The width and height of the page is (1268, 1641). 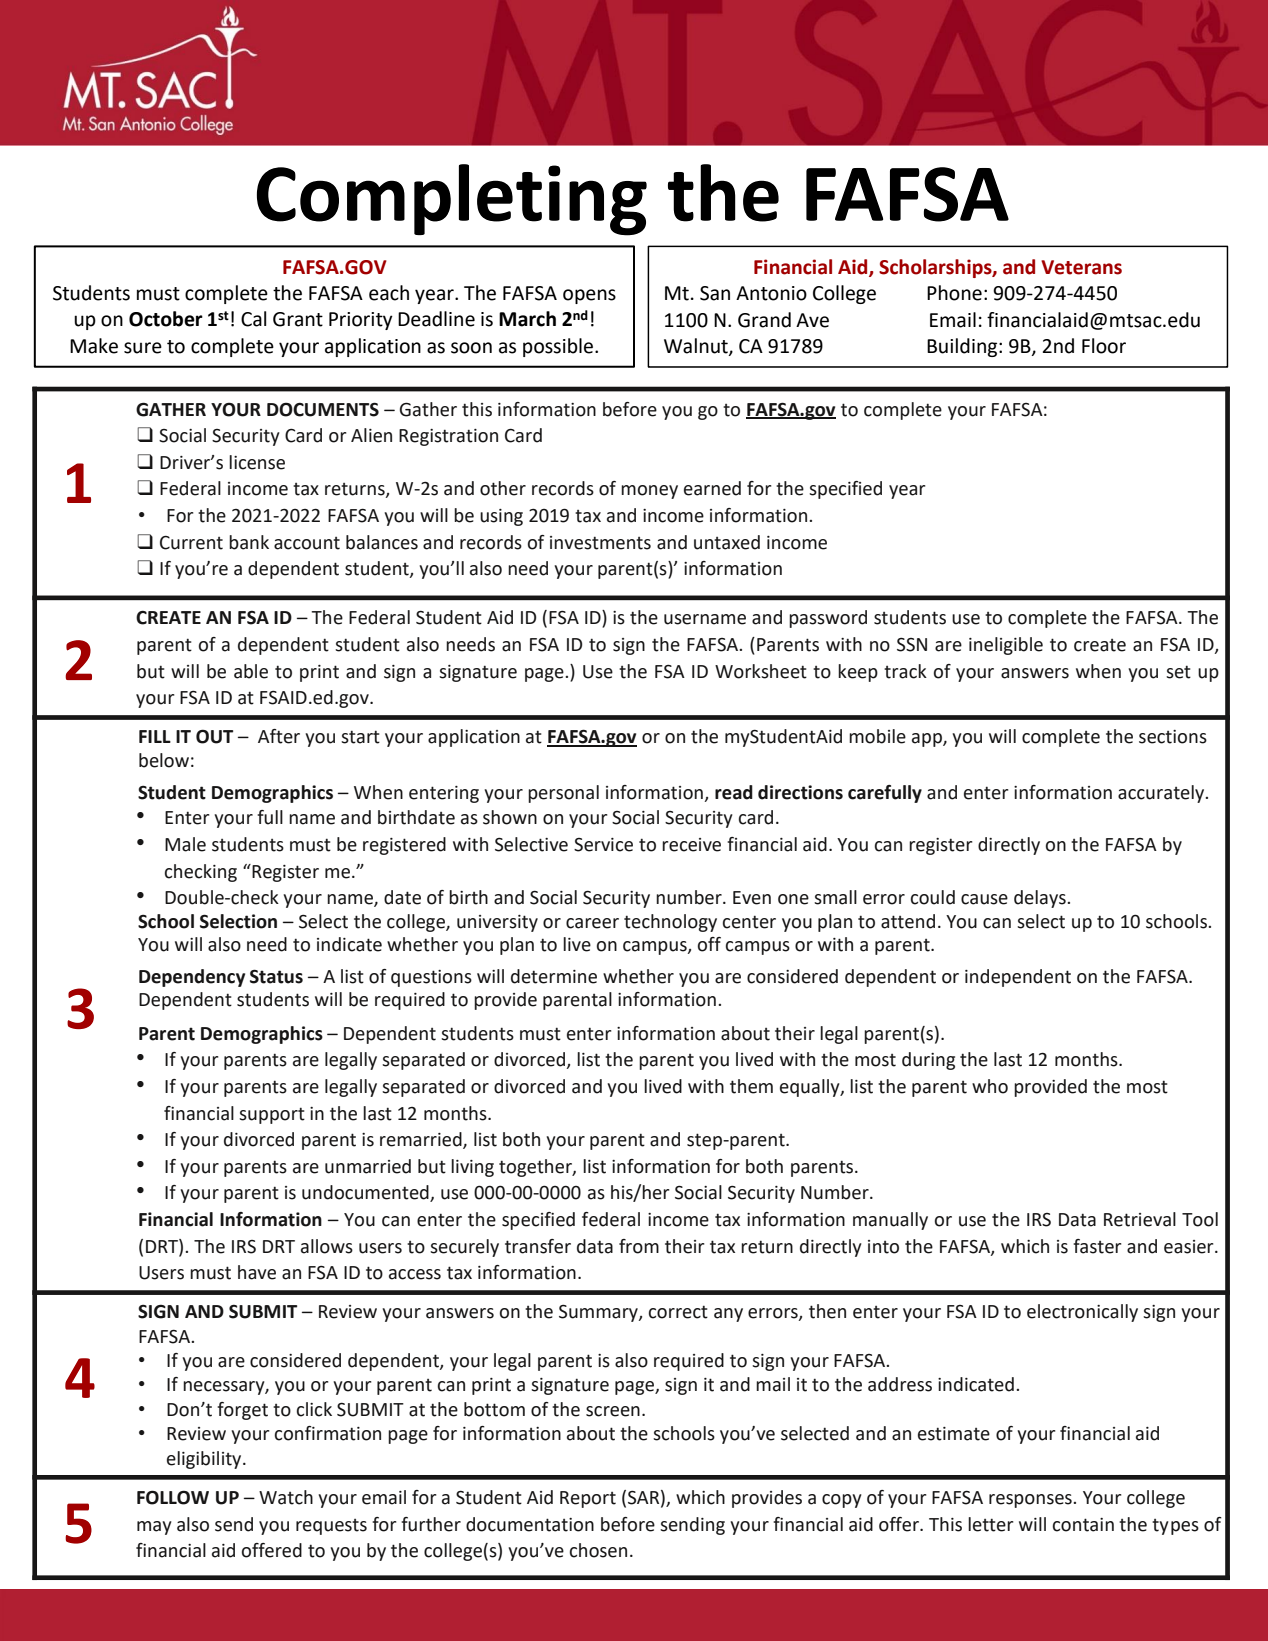 I want to click on contain, so click(x=1083, y=1525).
